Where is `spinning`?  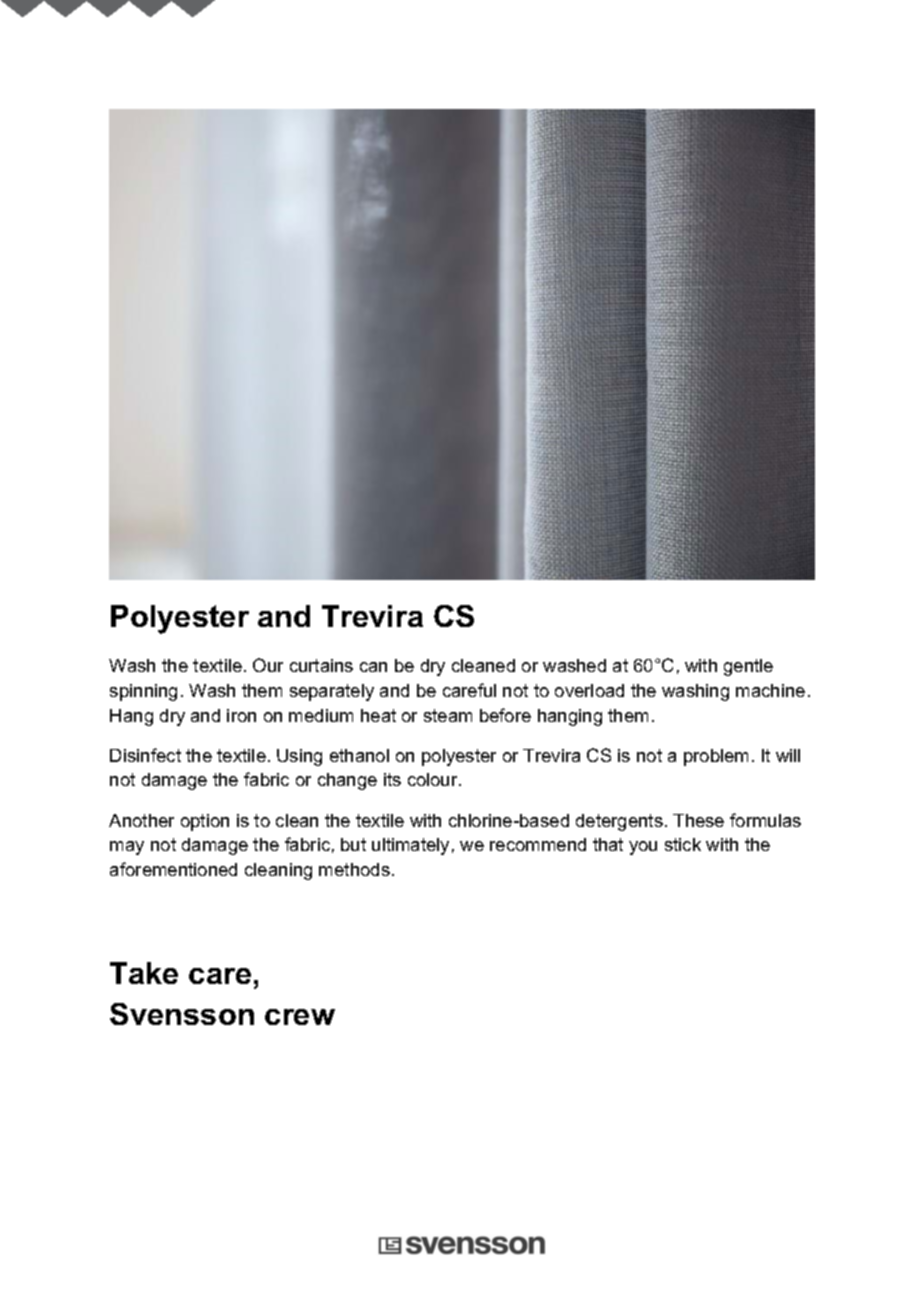
spinning is located at coordinates (143, 692).
